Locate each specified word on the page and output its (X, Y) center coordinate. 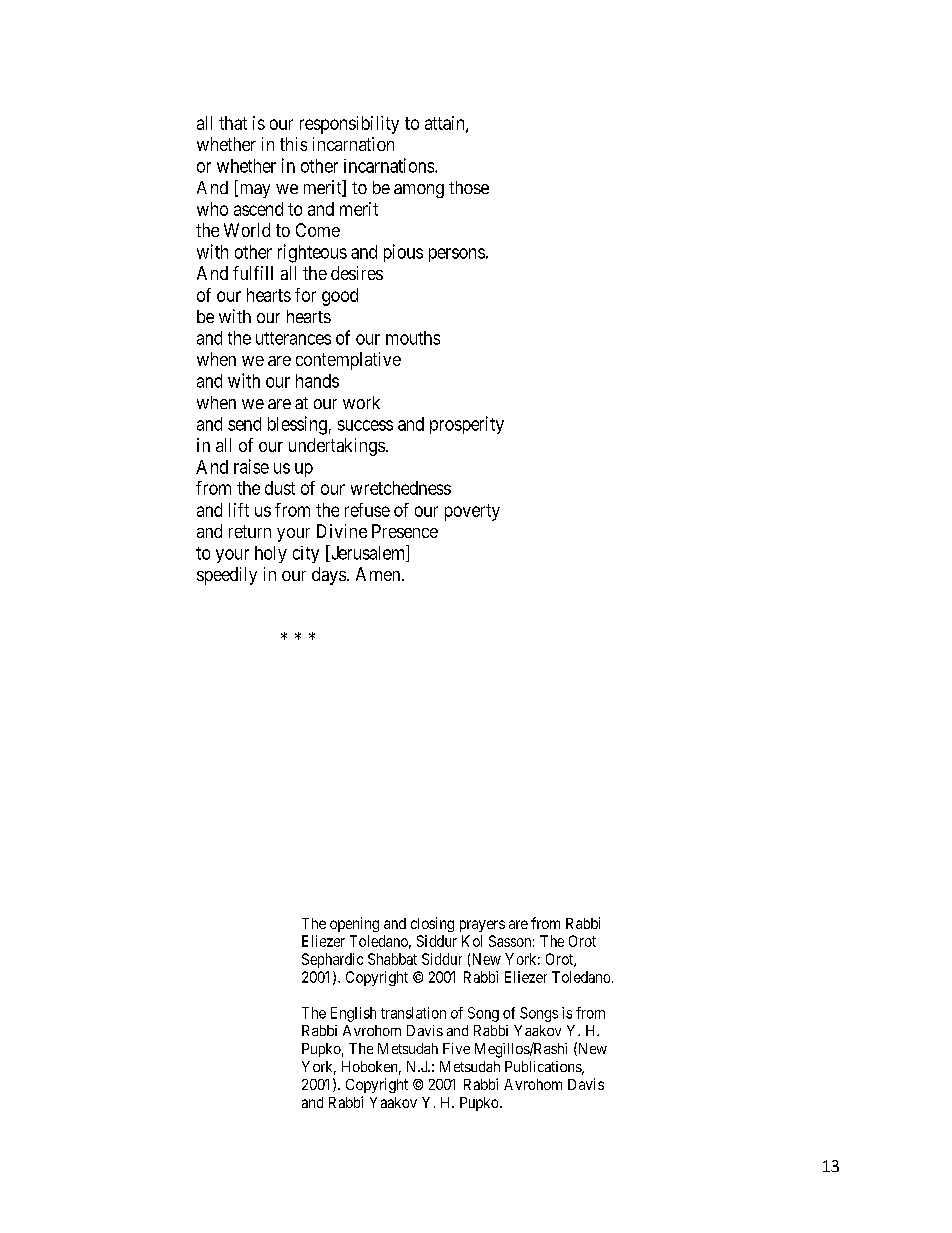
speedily (227, 576)
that (233, 123)
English (353, 1014)
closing (432, 924)
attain (446, 124)
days (329, 576)
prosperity (467, 425)
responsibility (349, 125)
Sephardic (332, 960)
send (244, 424)
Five (456, 1048)
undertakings (337, 447)
